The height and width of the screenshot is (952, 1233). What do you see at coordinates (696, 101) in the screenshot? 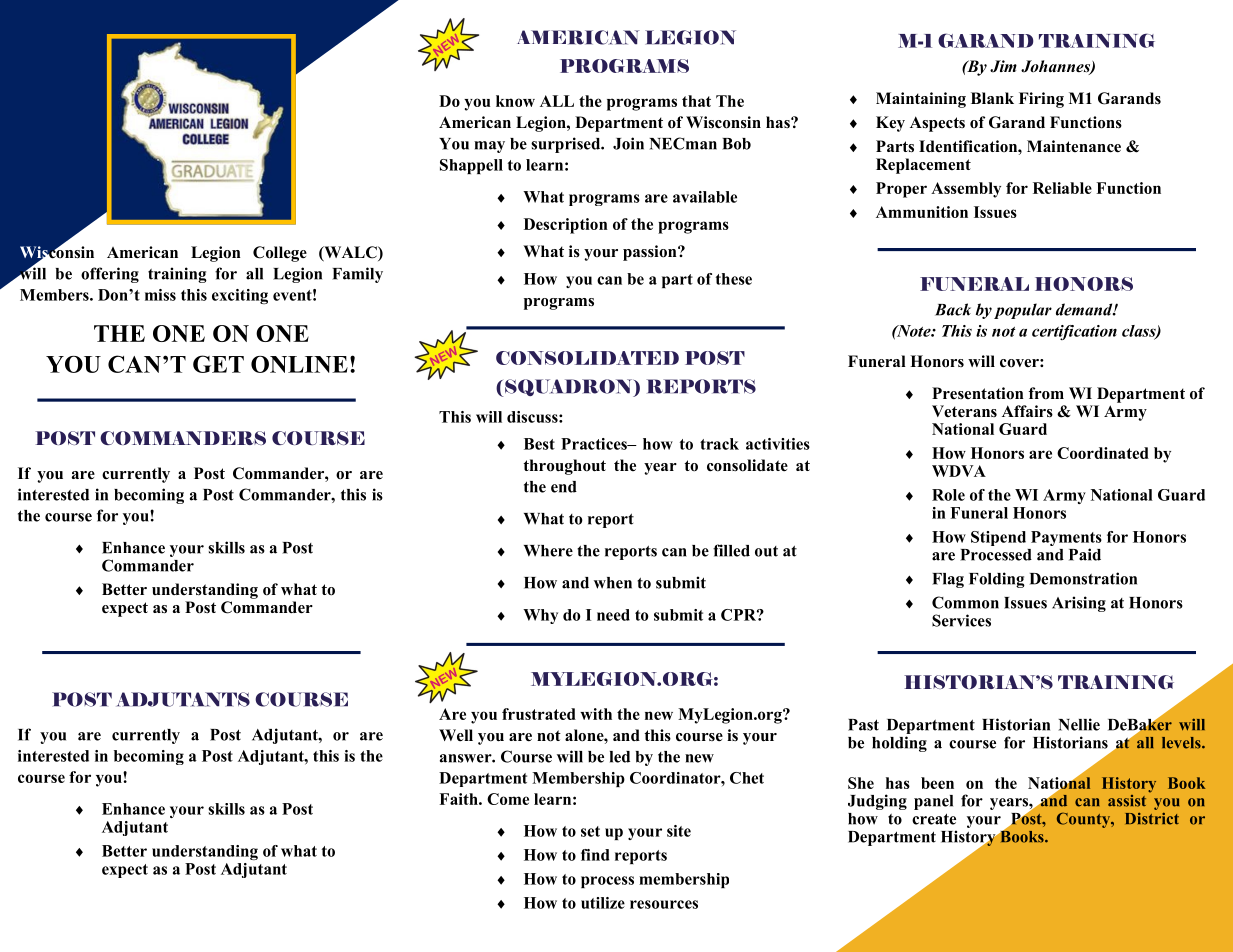
I see `that` at bounding box center [696, 101].
